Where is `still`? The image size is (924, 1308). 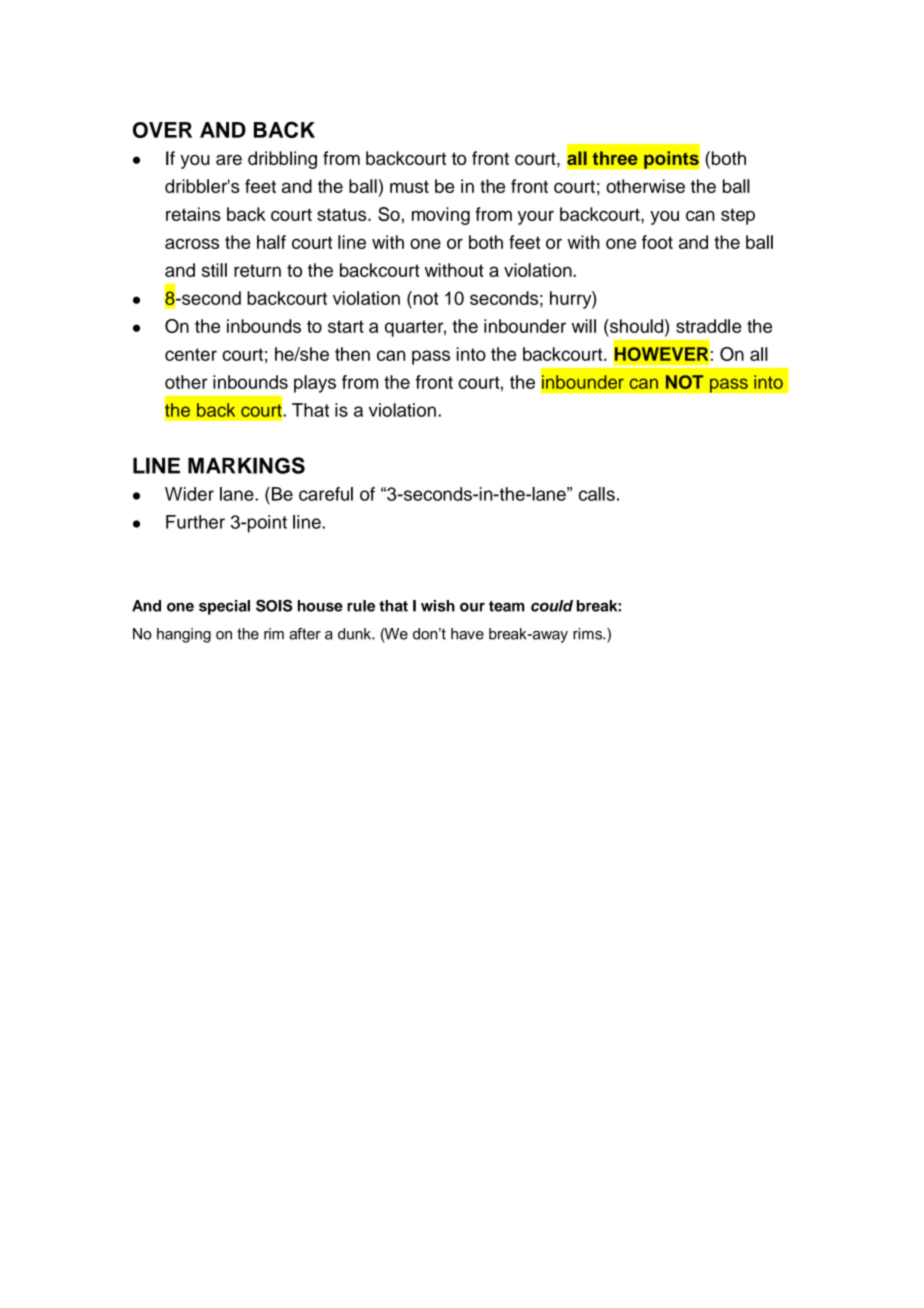
still is located at coordinates (214, 270).
